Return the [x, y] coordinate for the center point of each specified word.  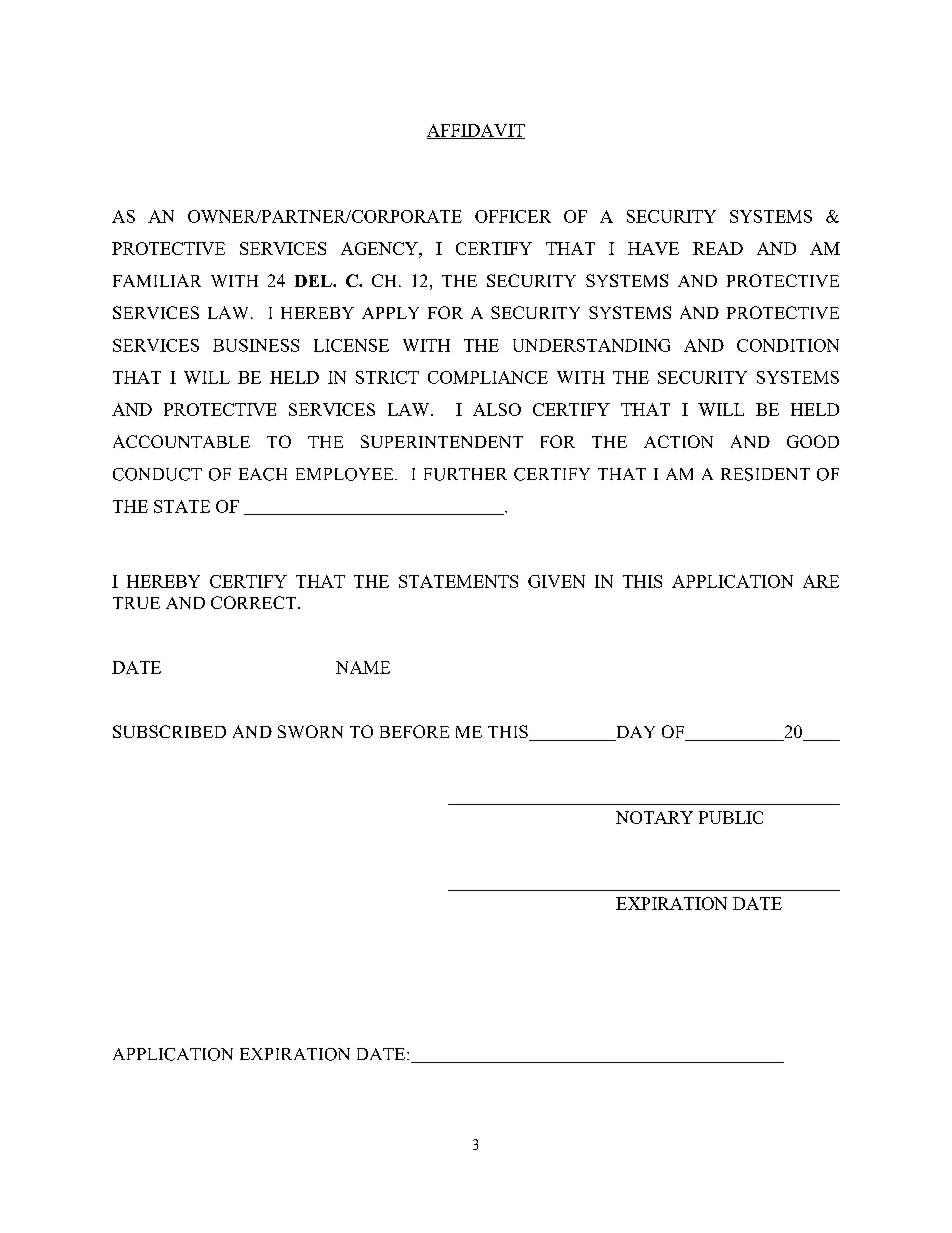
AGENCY [380, 248]
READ [718, 248]
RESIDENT [765, 474]
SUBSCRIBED [169, 731]
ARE [821, 581]
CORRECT [255, 602]
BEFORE [414, 731]
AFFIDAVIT [476, 131]
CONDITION [788, 345]
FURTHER [465, 474]
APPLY [390, 313]
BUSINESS [256, 345]
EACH [263, 474]
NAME [363, 667]
